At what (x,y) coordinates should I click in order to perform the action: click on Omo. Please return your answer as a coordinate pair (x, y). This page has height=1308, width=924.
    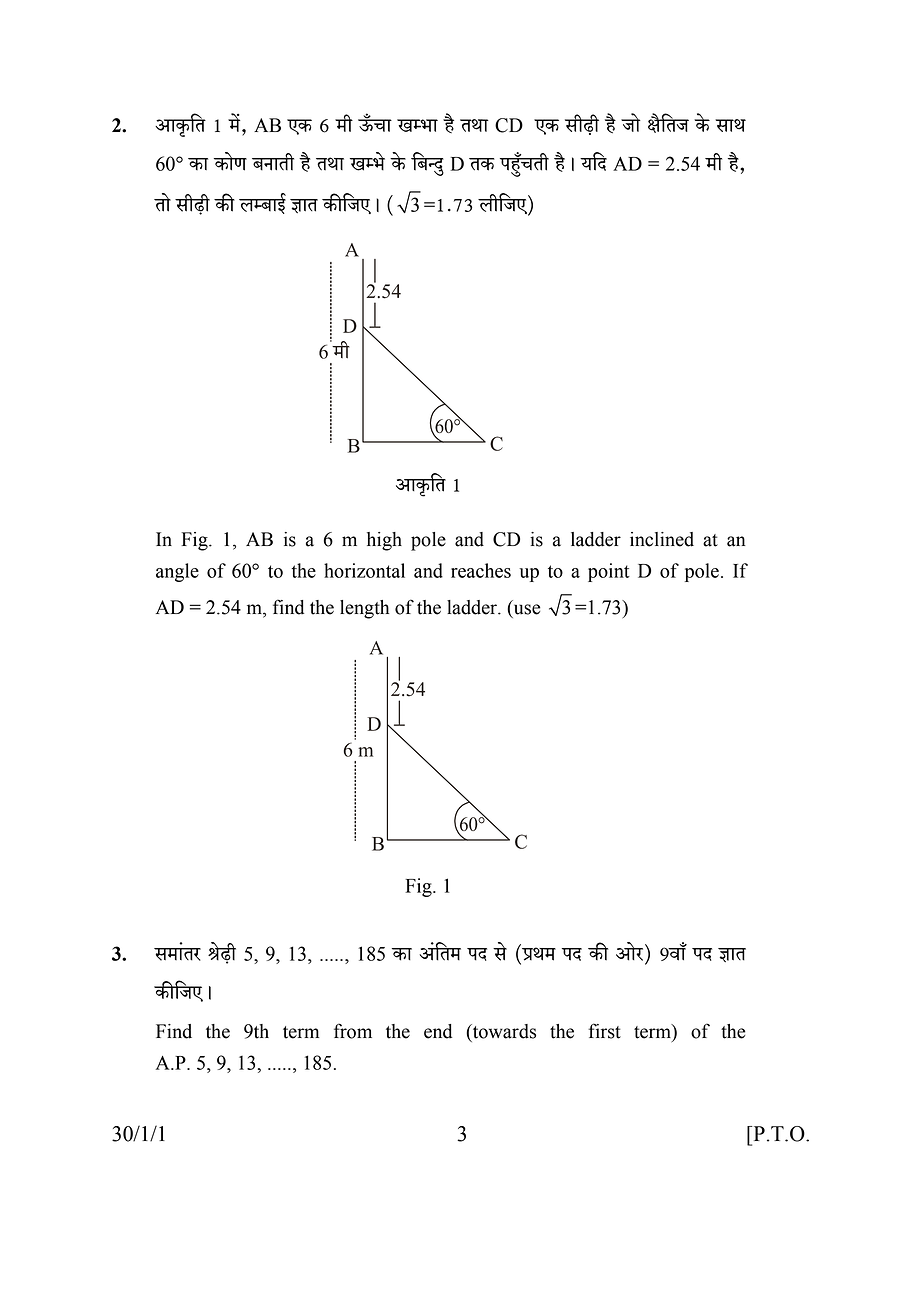
    Looking at the image, I should click on (631, 122).
